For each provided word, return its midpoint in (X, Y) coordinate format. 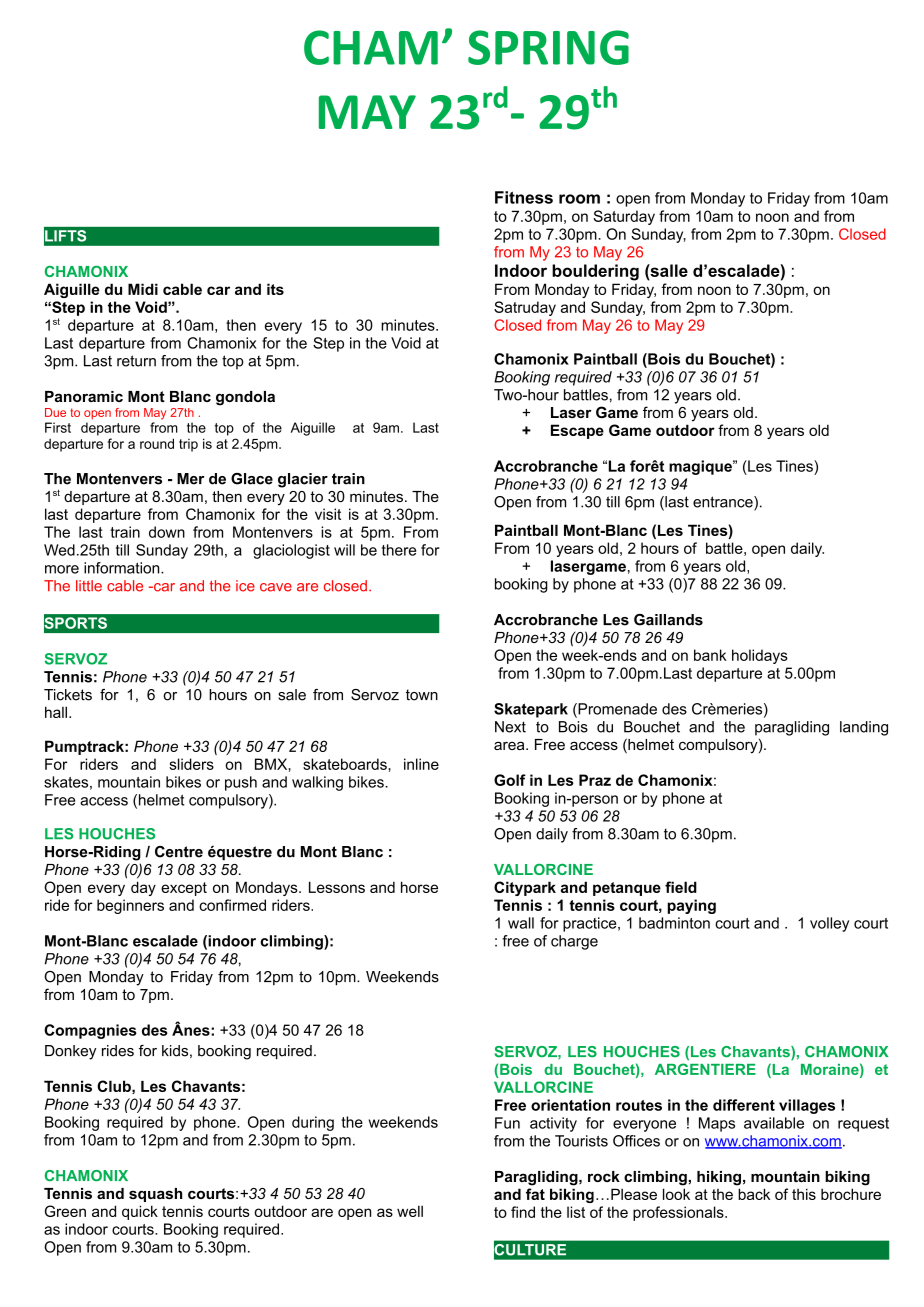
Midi (143, 289)
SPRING (548, 47)
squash (155, 1195)
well (410, 1211)
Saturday (624, 217)
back (754, 1194)
